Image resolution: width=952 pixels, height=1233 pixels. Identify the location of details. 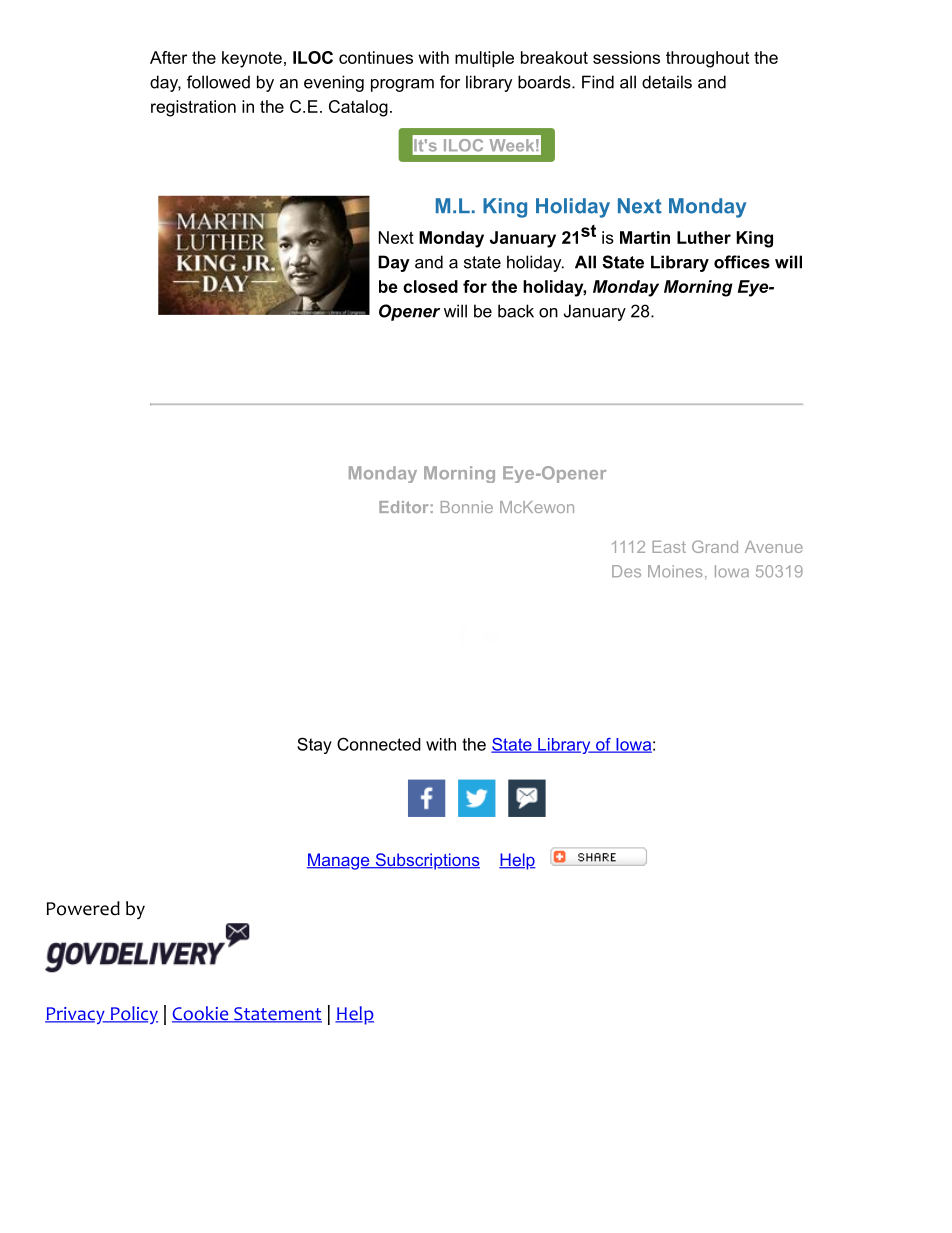
(667, 82).
